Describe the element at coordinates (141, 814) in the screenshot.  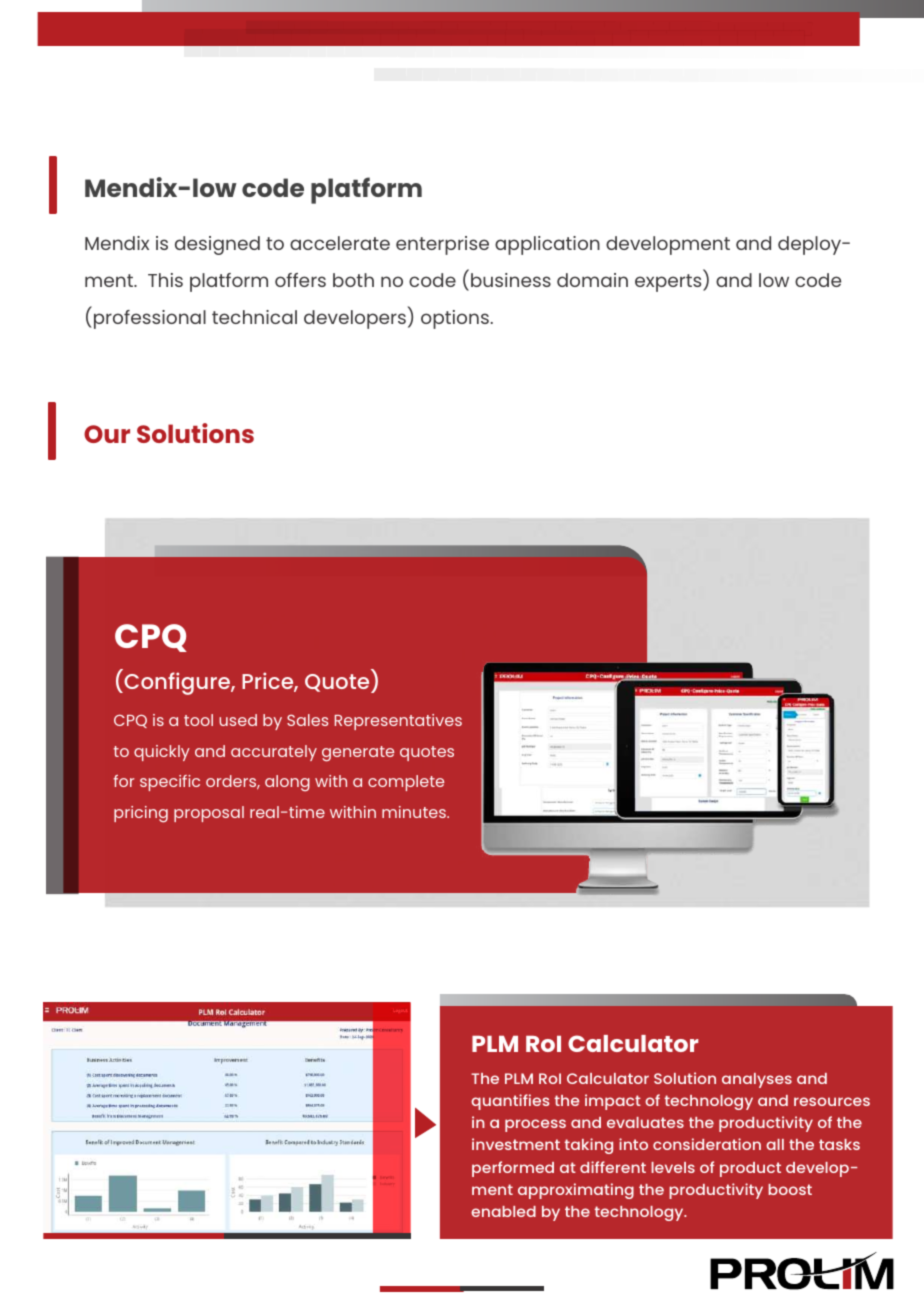
I see `pricing` at that location.
